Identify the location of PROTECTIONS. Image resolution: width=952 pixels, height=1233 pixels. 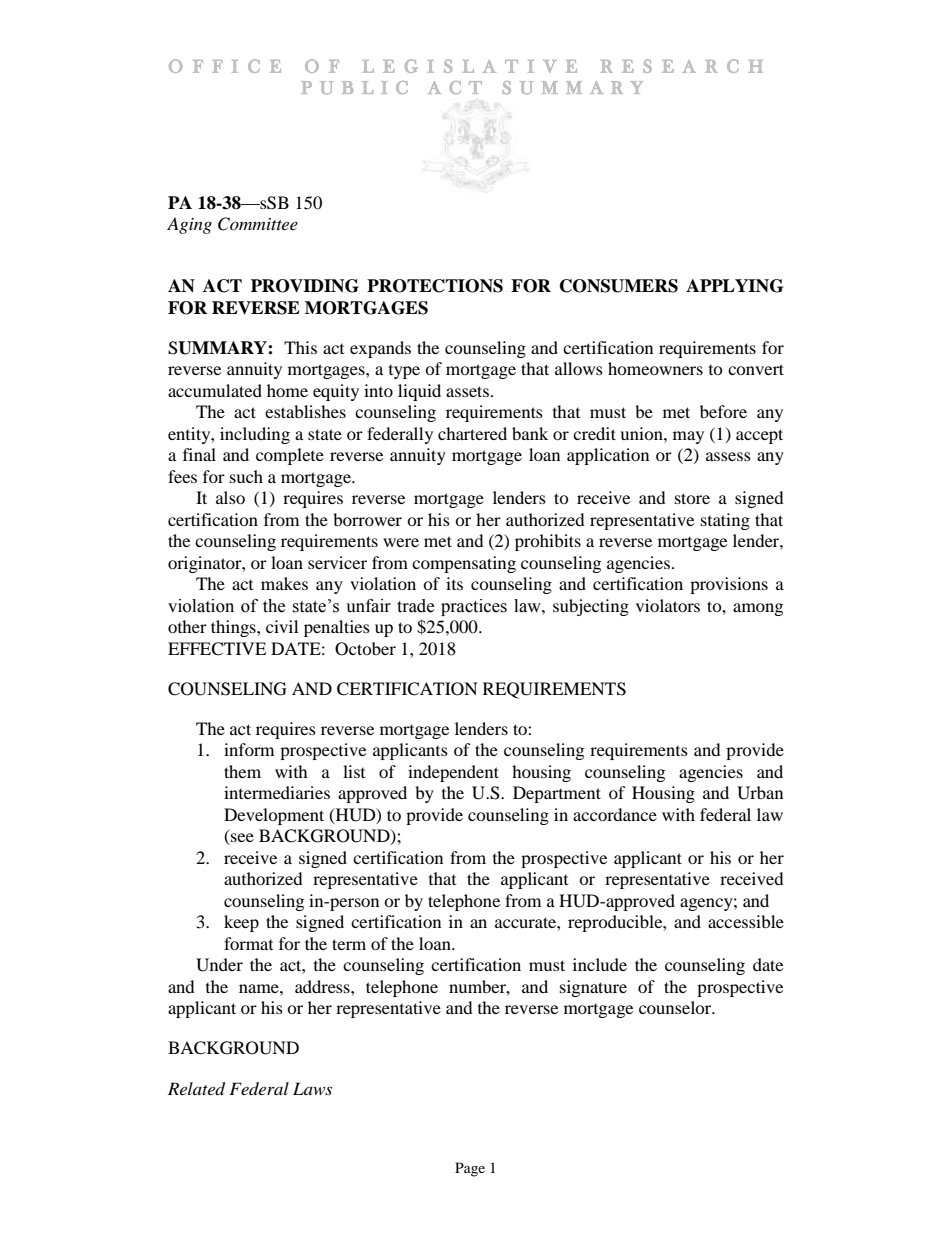
(435, 286).
